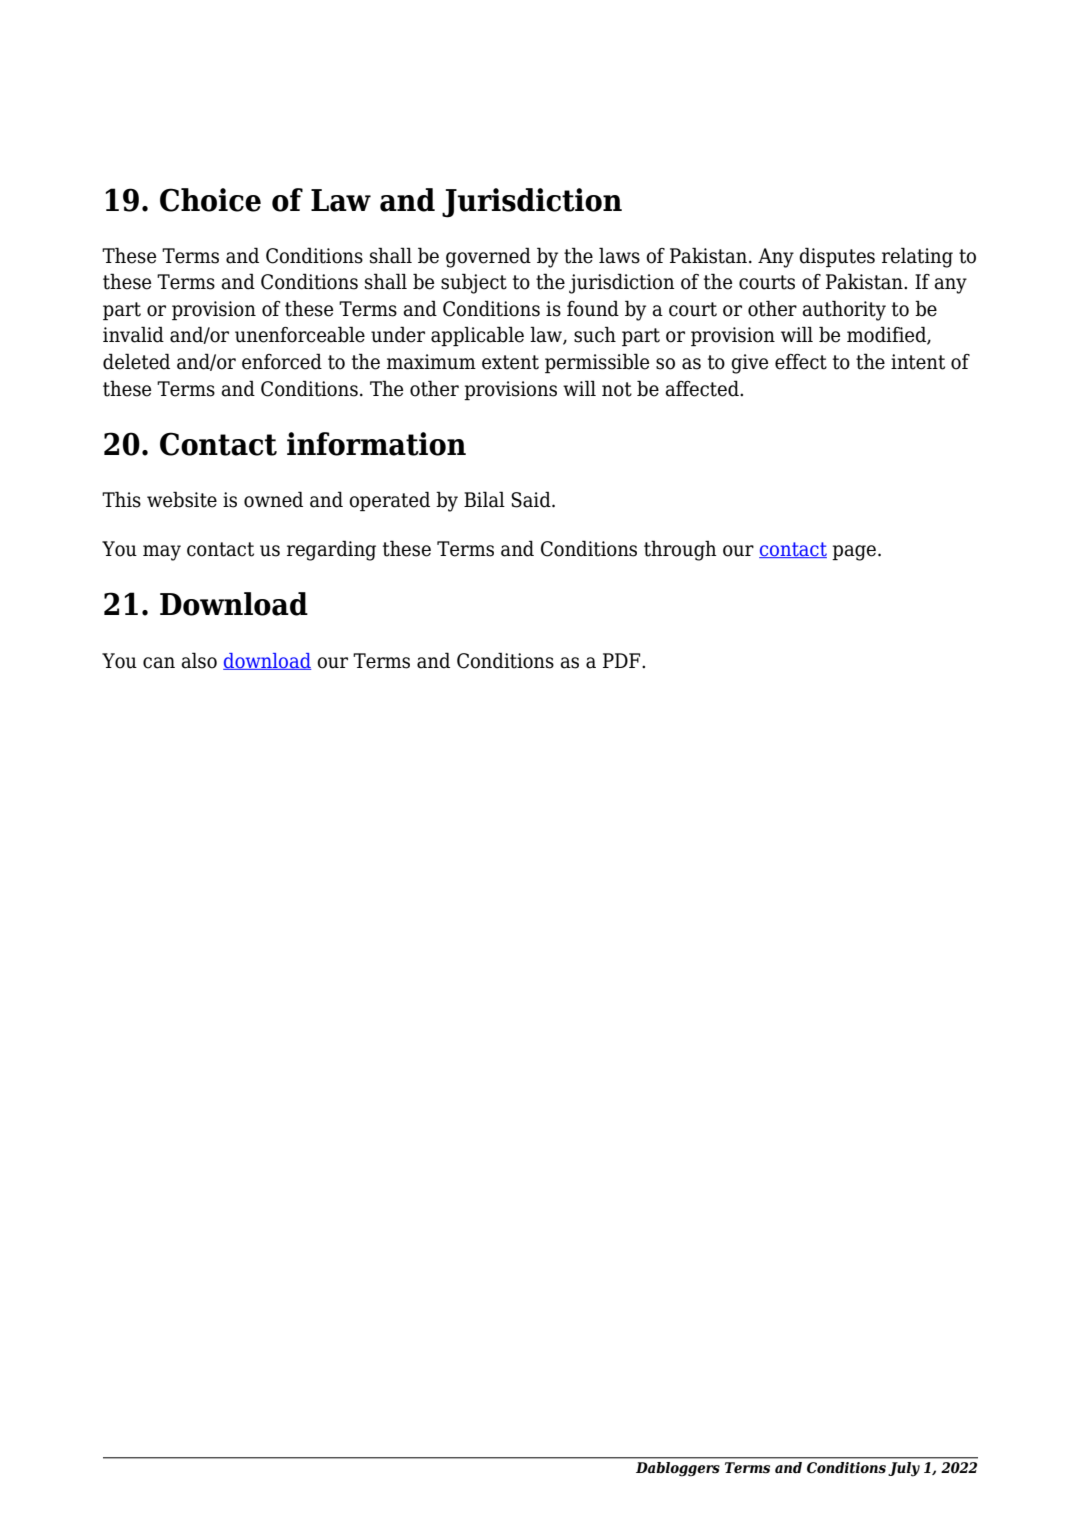 The width and height of the document is (1081, 1529). What do you see at coordinates (904, 1469) in the document?
I see `July` at bounding box center [904, 1469].
